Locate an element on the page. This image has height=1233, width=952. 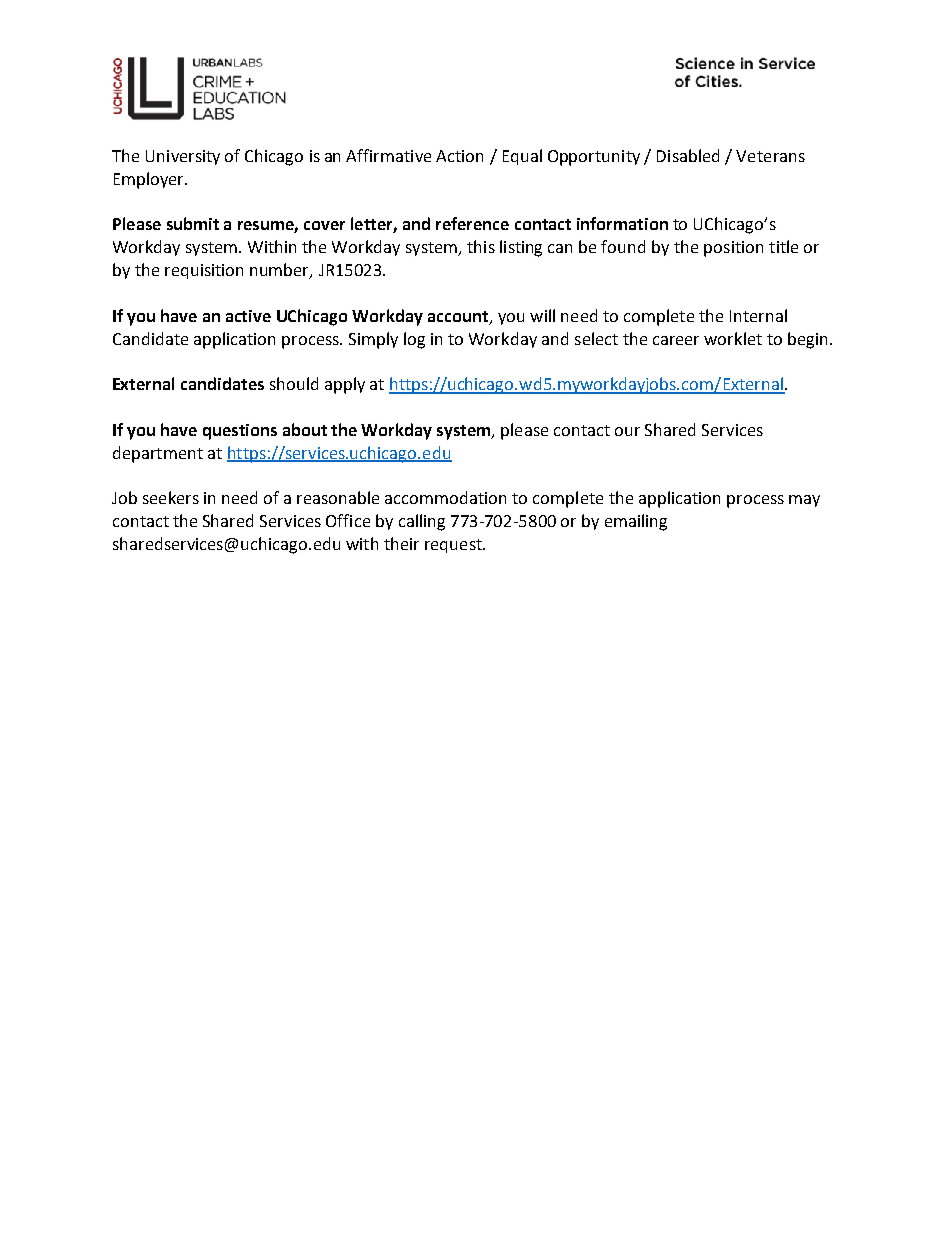
Office is located at coordinates (348, 520).
